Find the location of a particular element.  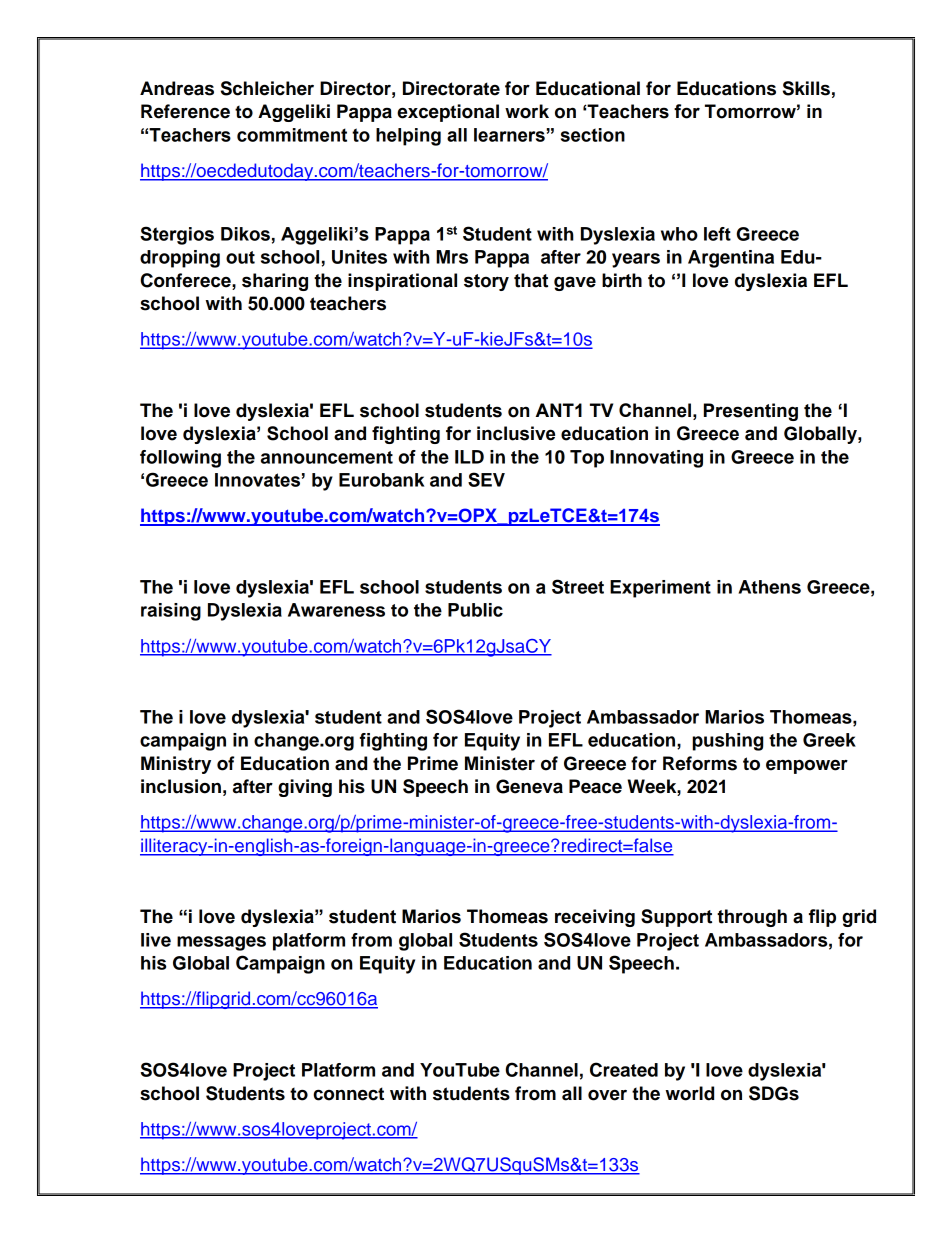

Reference is located at coordinates (185, 111).
